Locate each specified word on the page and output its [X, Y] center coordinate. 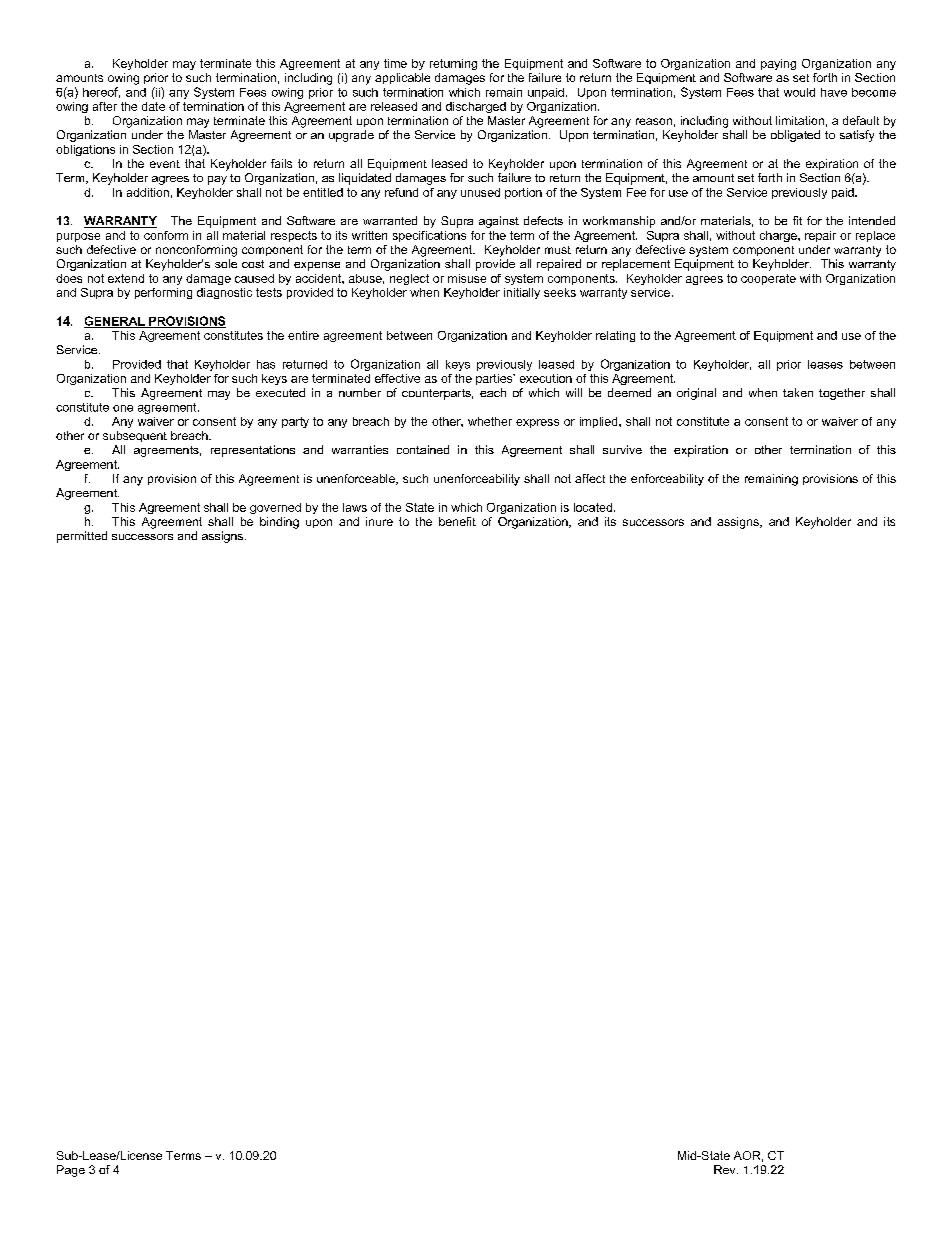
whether [490, 421]
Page [71, 1171]
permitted [82, 537]
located [593, 507]
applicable [402, 78]
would [799, 92]
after [105, 106]
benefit [457, 521]
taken [798, 392]
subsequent [135, 436]
